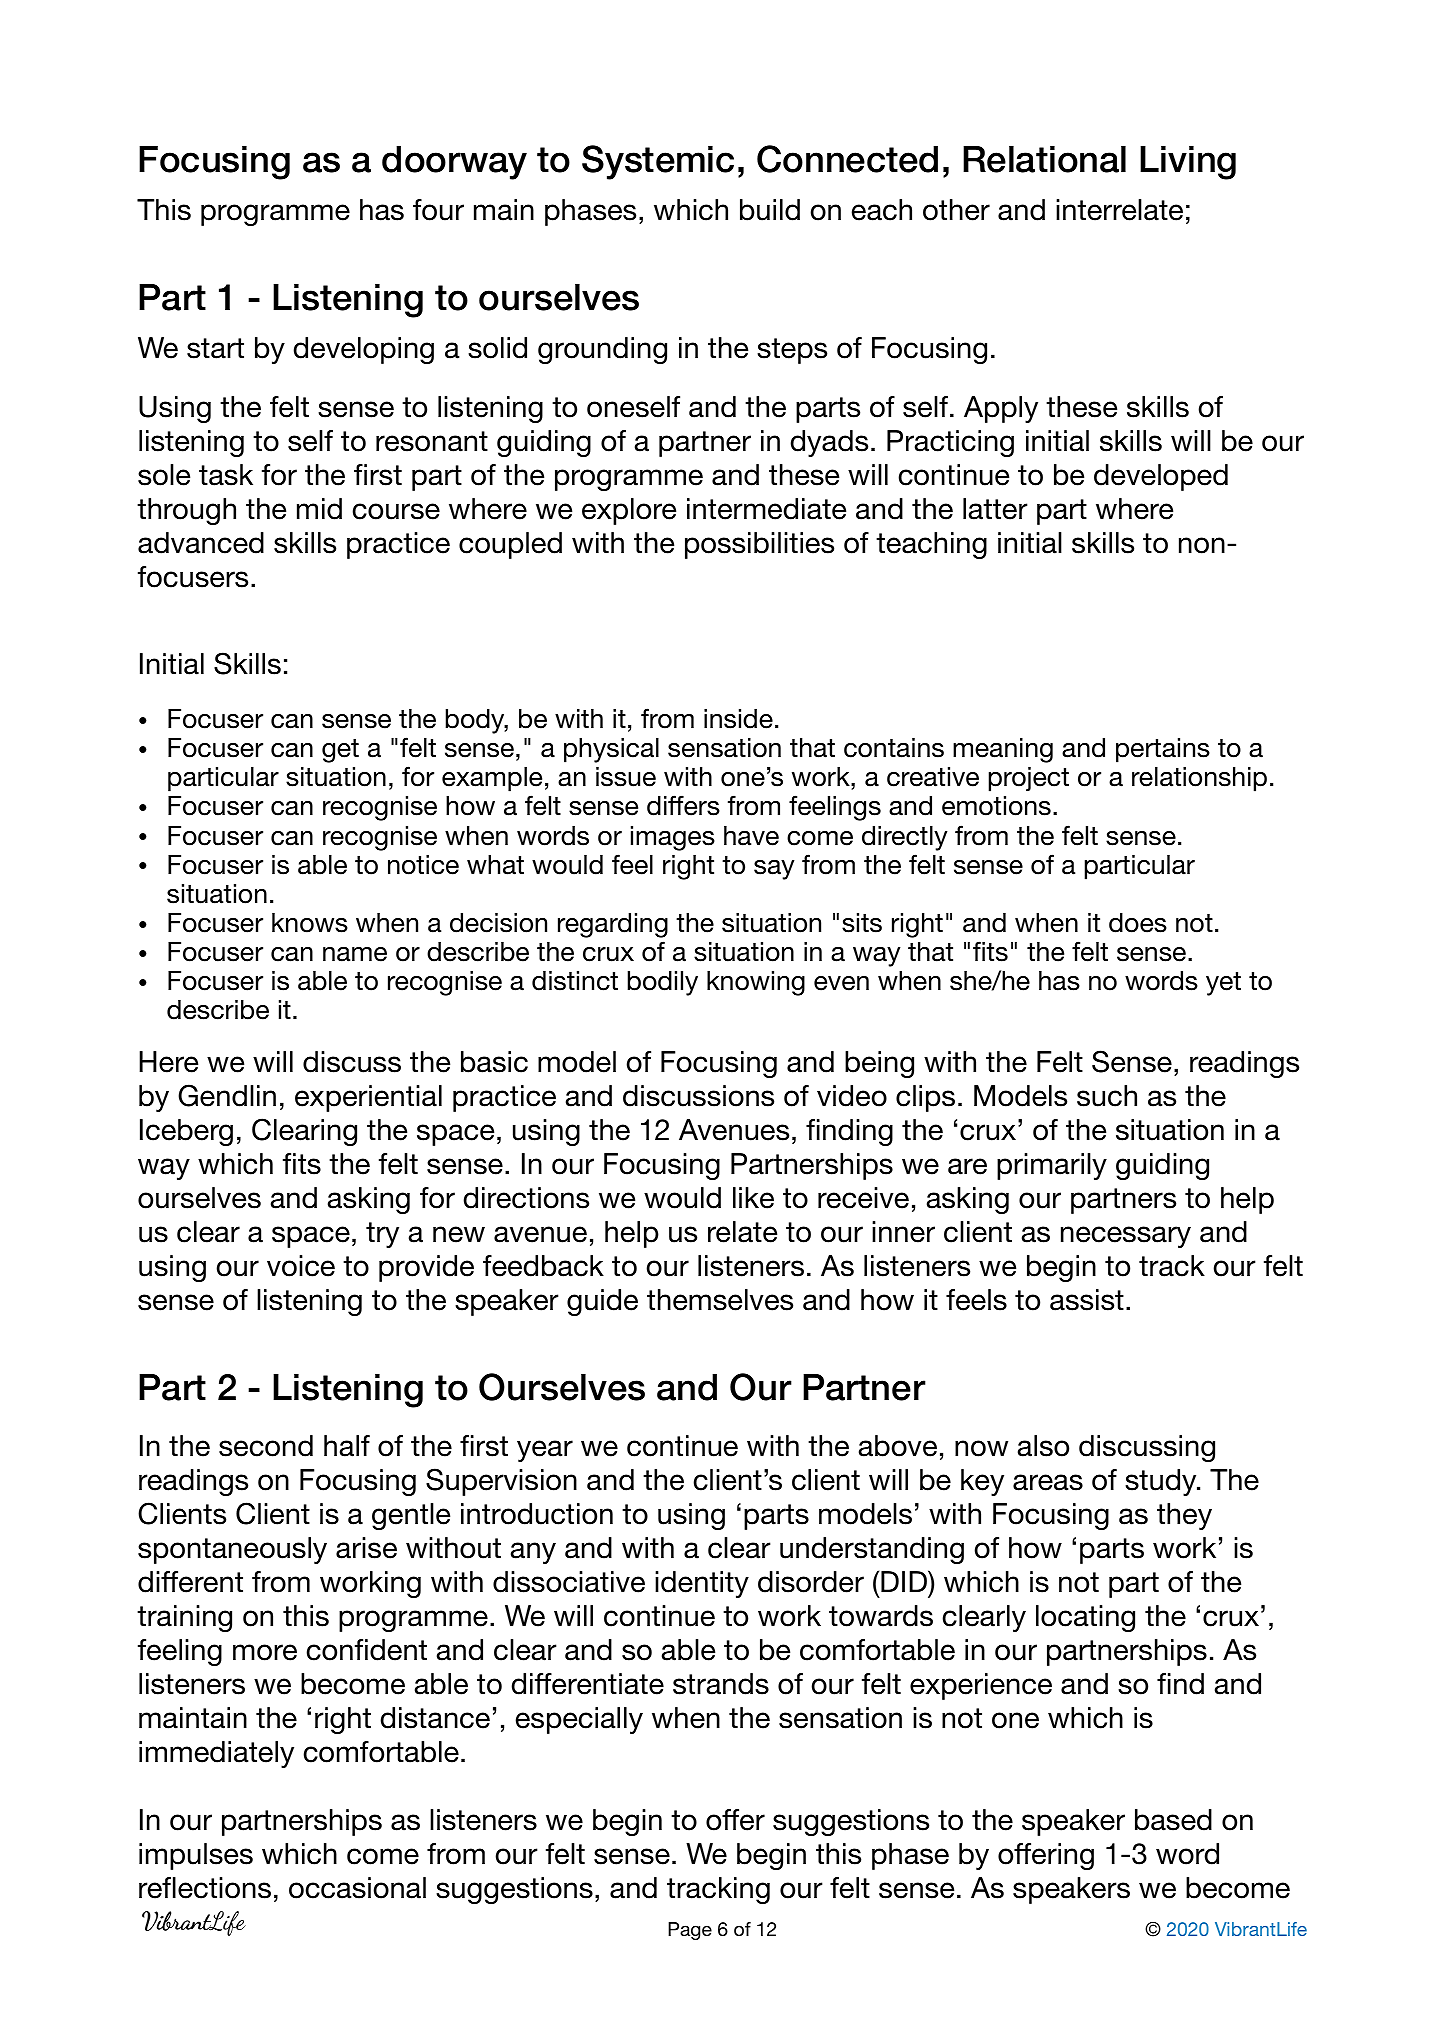 Image resolution: width=1445 pixels, height=2044 pixels. Describe the element at coordinates (1163, 750) in the document. I see `pertains` at that location.
